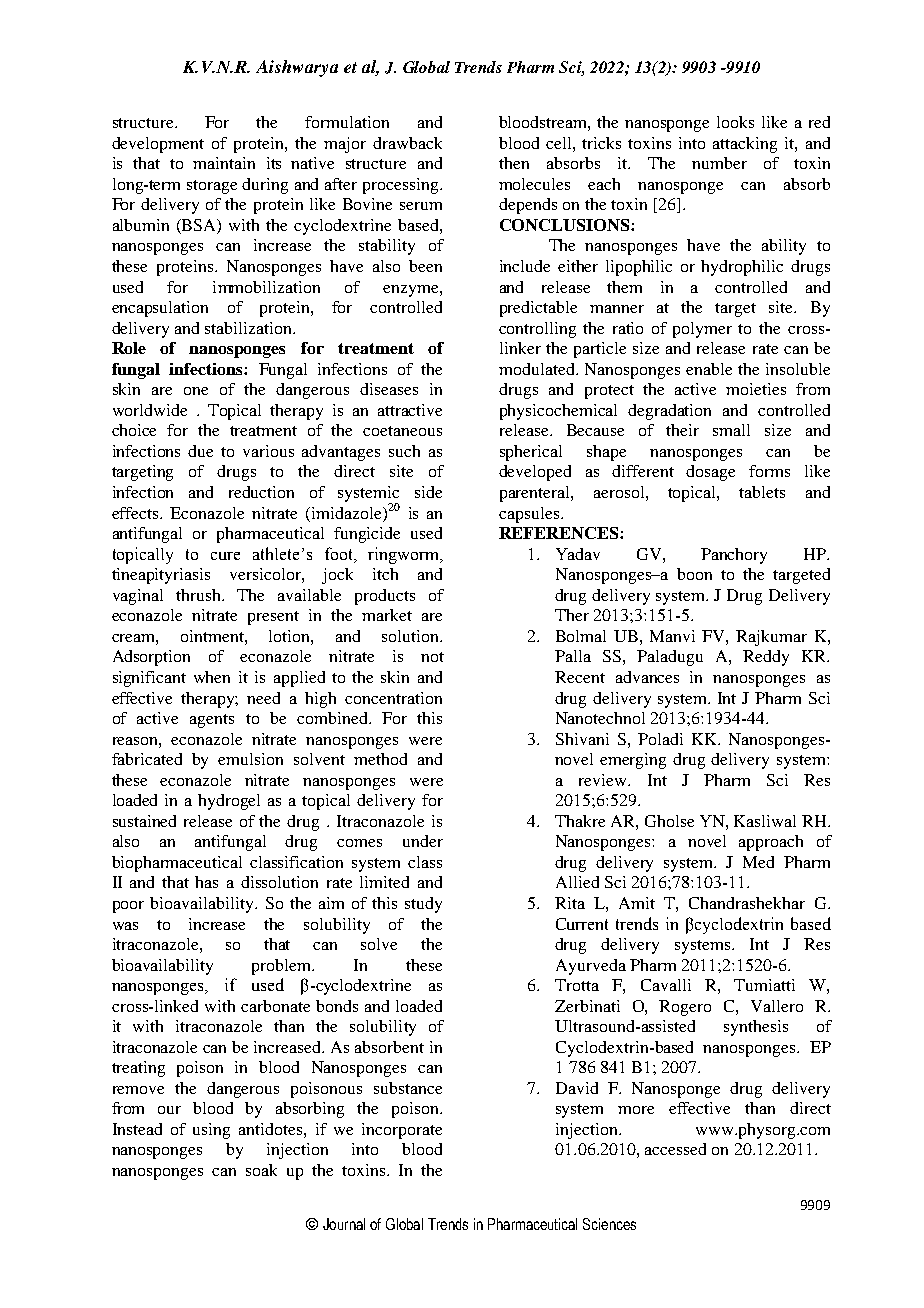 The image size is (924, 1308). What do you see at coordinates (224, 163) in the document?
I see `maintain` at bounding box center [224, 163].
